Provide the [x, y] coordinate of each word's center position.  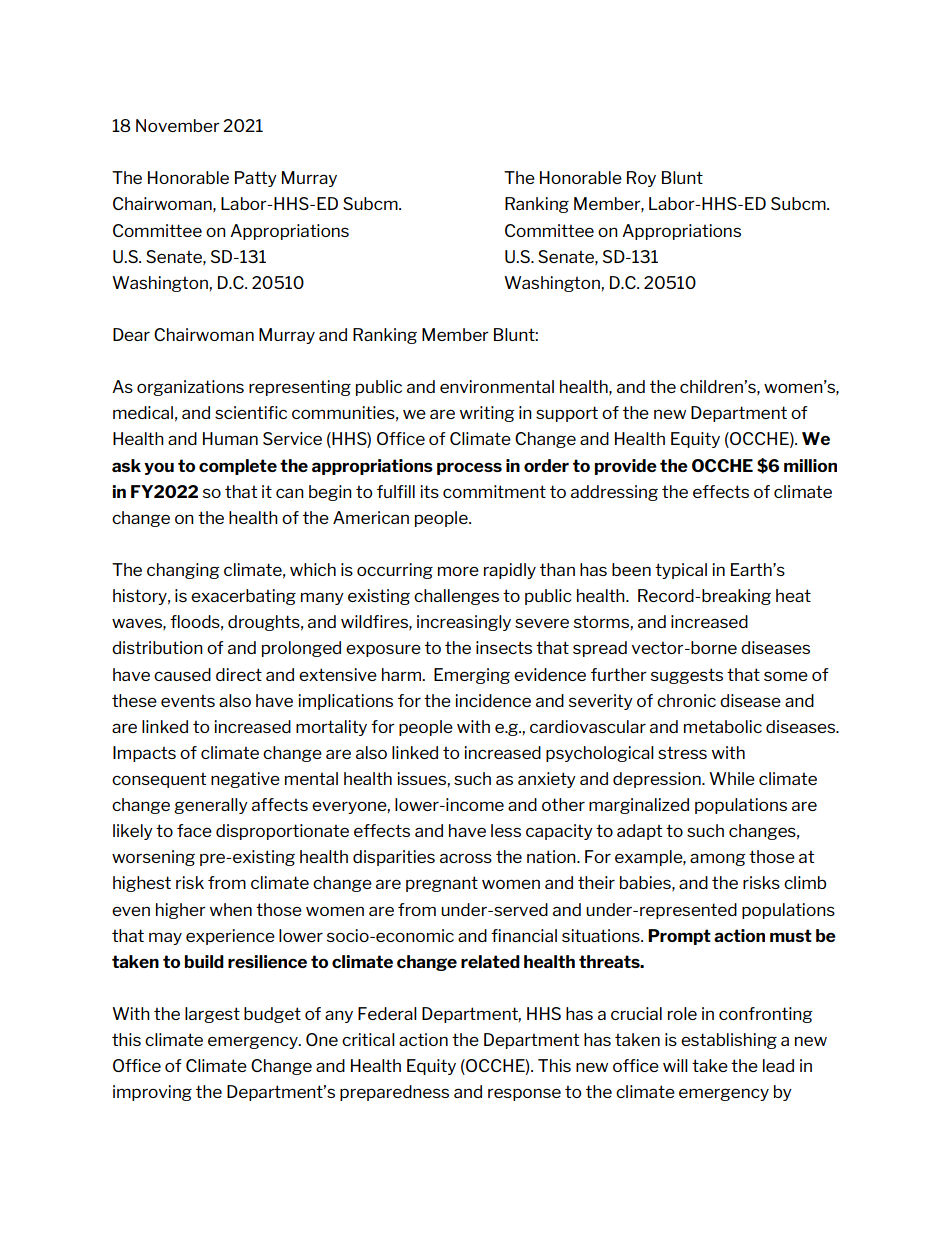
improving [152, 1093]
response [524, 1094]
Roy [641, 179]
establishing [729, 1041]
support [567, 414]
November [178, 125]
